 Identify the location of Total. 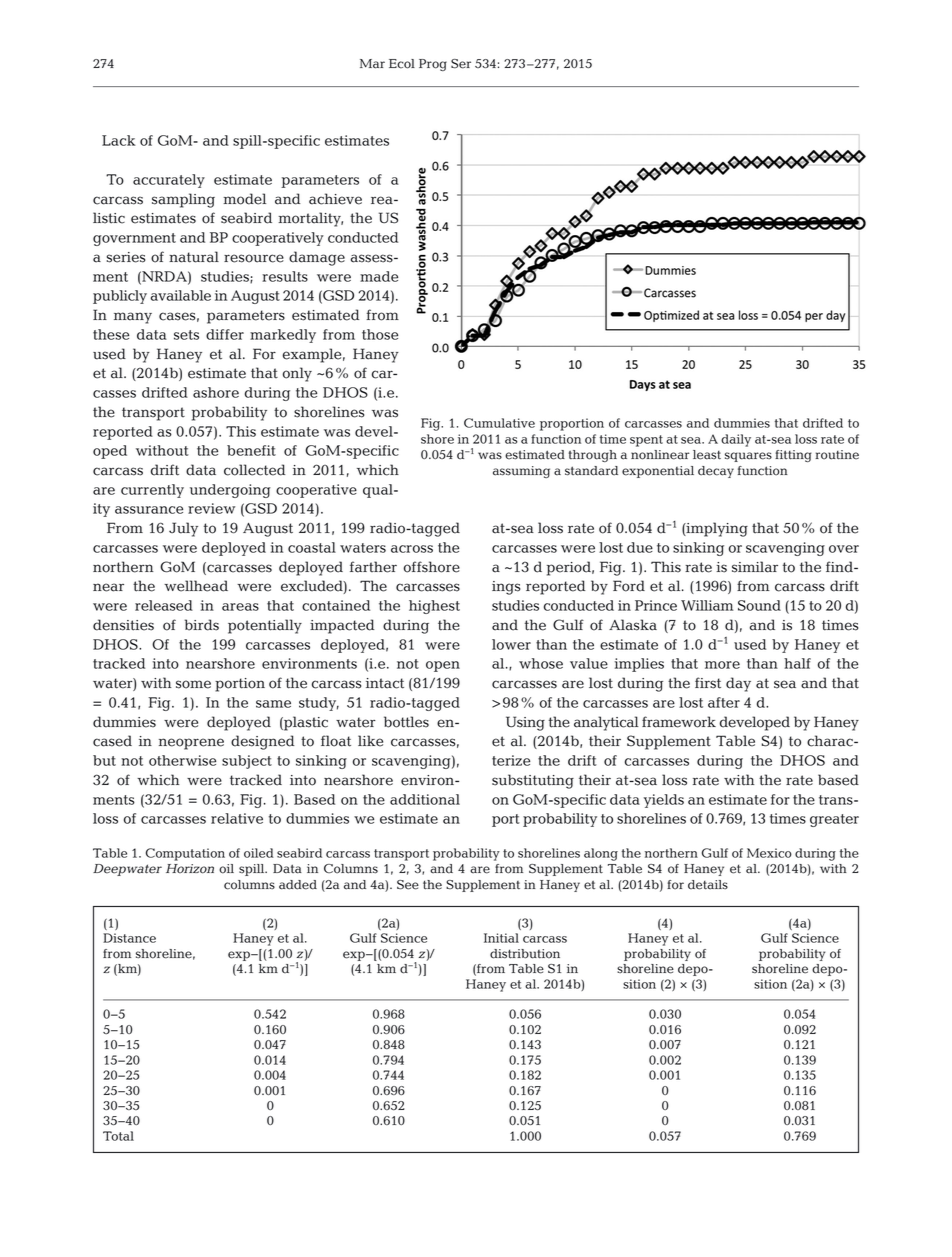
(118, 1136).
